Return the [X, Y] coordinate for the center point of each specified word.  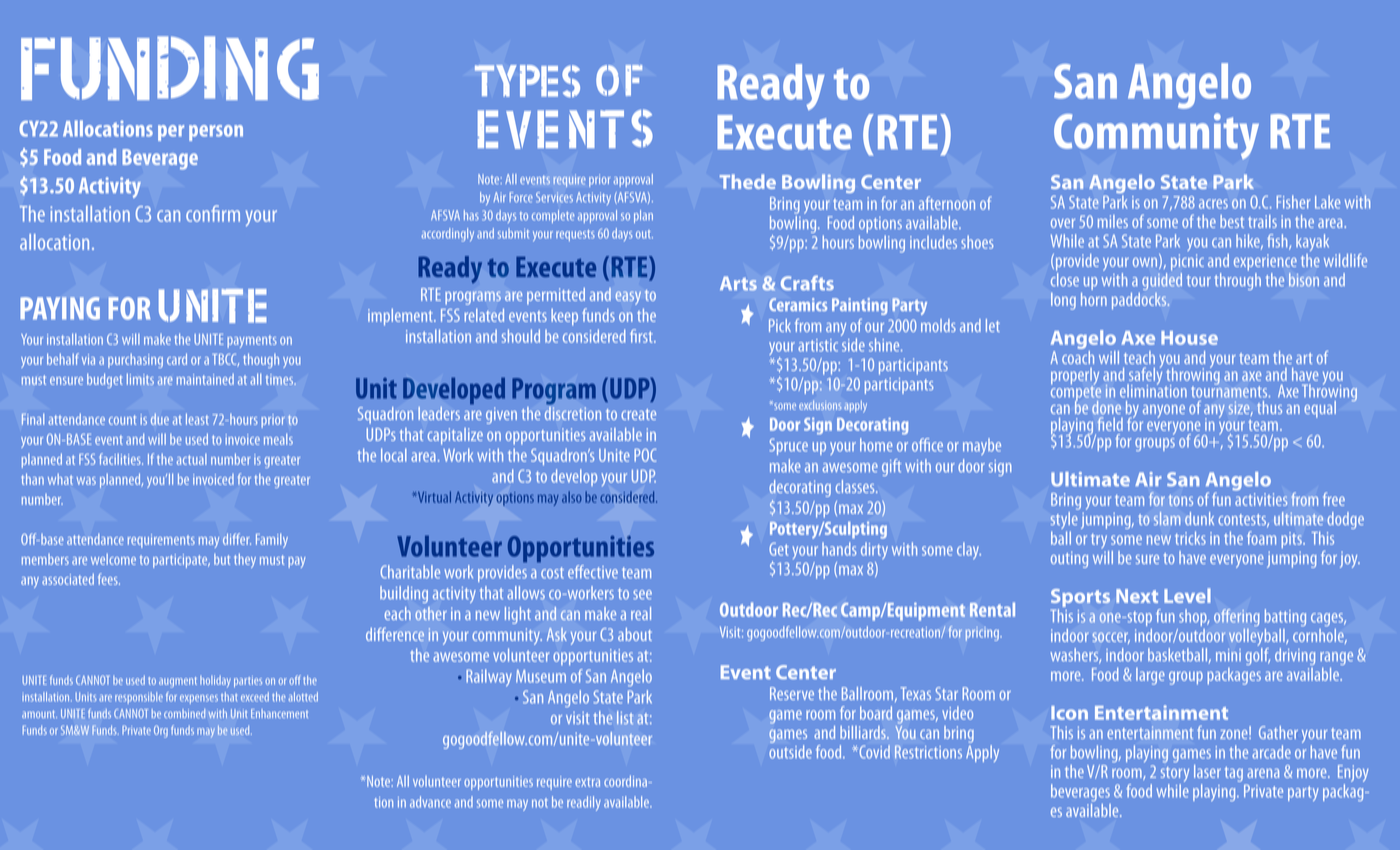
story [1175, 776]
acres [1213, 204]
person [216, 133]
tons [1181, 500]
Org [161, 731]
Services [554, 197]
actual [192, 459]
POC [645, 455]
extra [587, 782]
